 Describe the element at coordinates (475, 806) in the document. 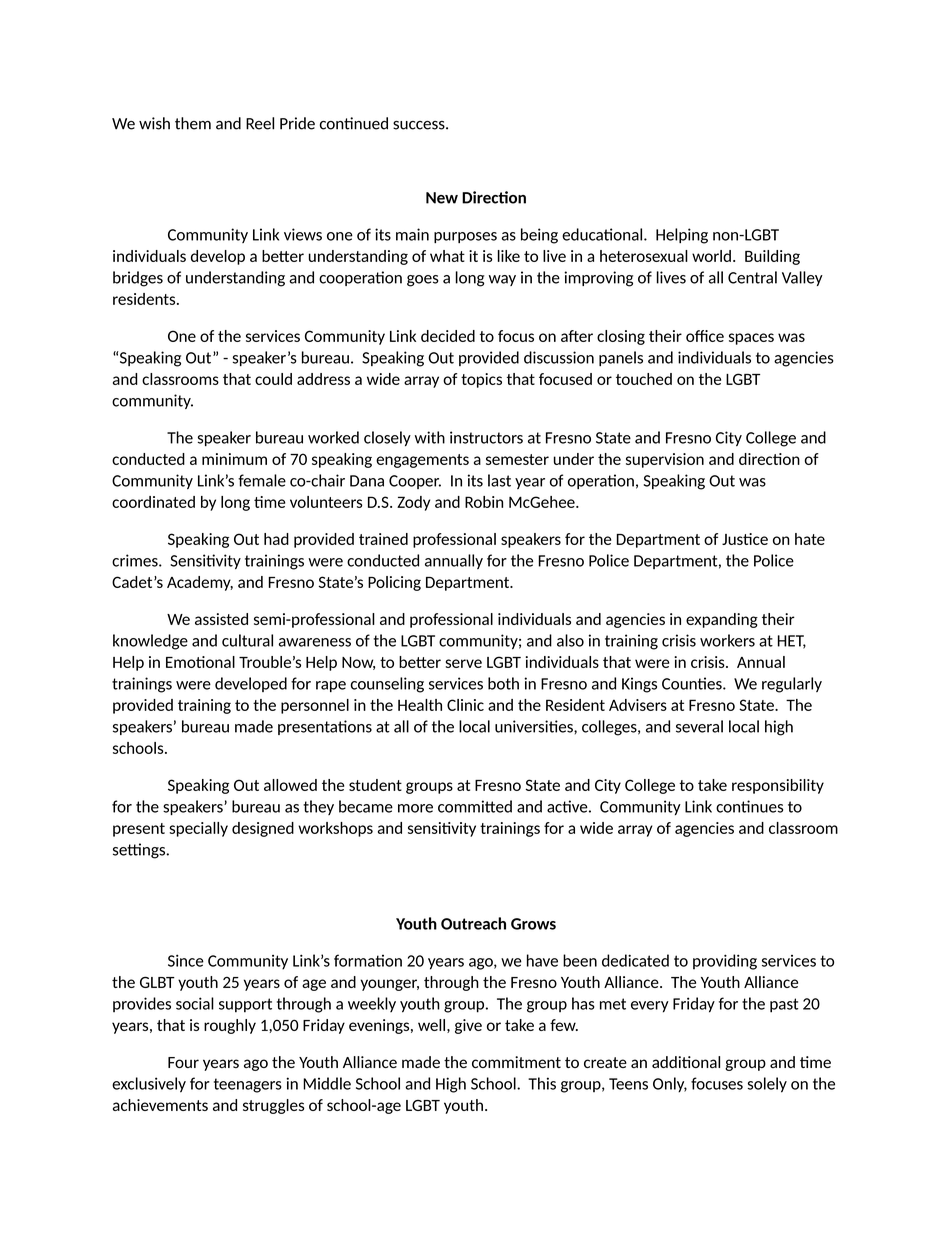

I see `committed` at that location.
